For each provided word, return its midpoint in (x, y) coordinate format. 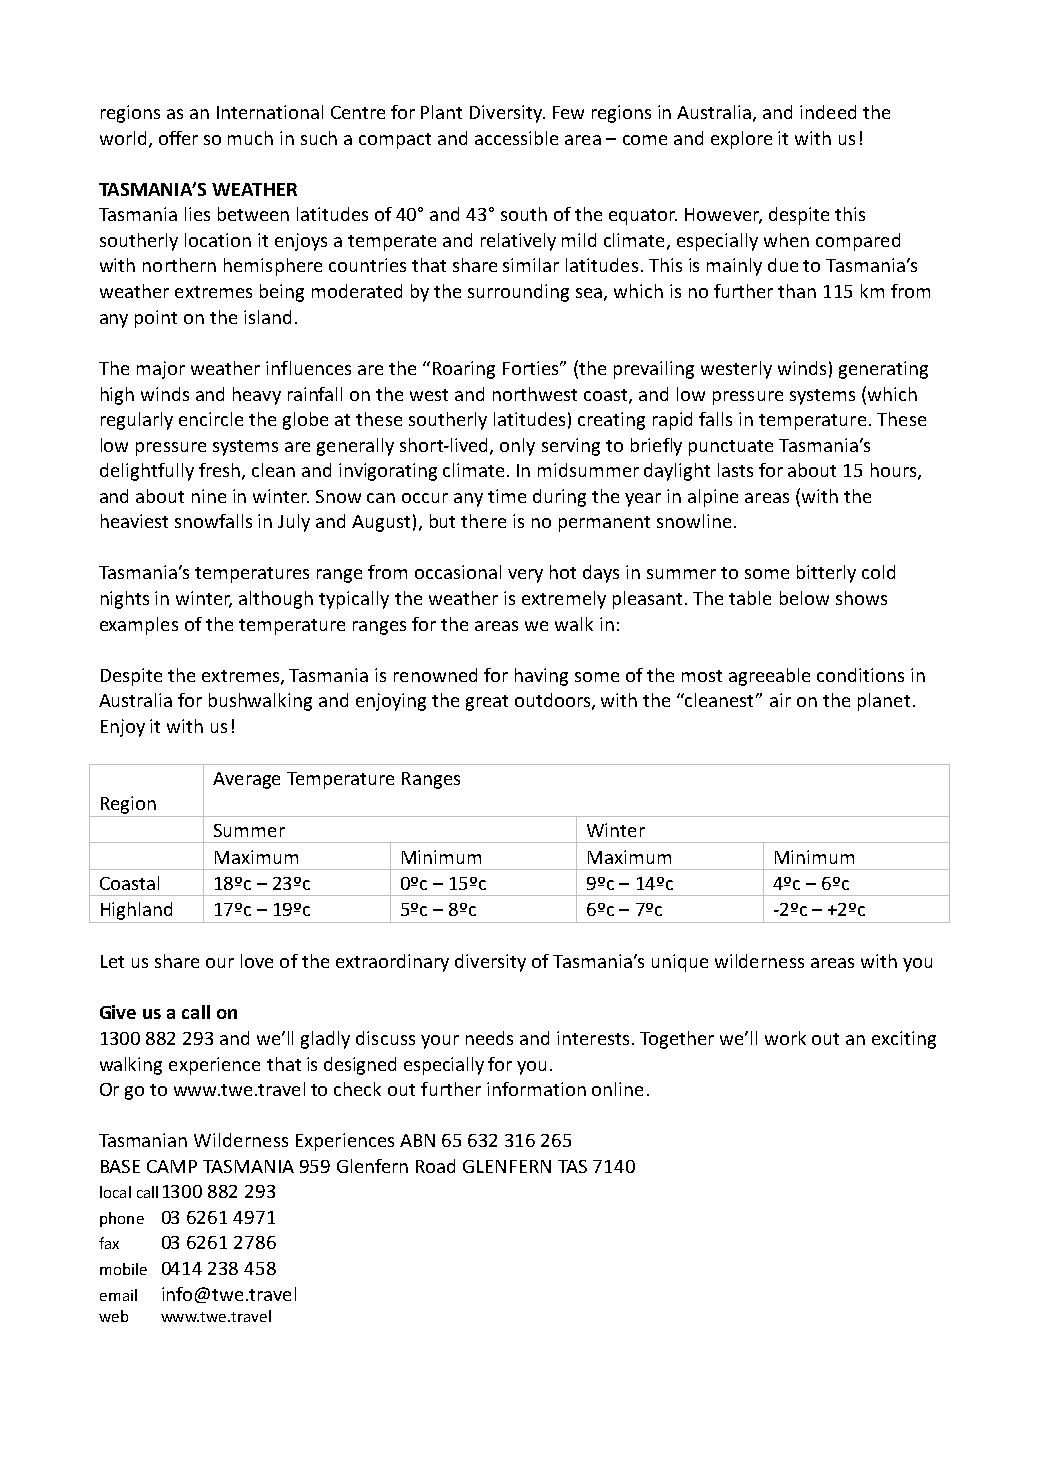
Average (246, 780)
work (785, 1038)
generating (883, 370)
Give (118, 1012)
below (804, 598)
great (487, 703)
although (276, 600)
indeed (828, 112)
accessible (516, 138)
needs (489, 1038)
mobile (123, 1269)
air (780, 700)
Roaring (464, 370)
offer (178, 138)
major (161, 370)
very (525, 576)
